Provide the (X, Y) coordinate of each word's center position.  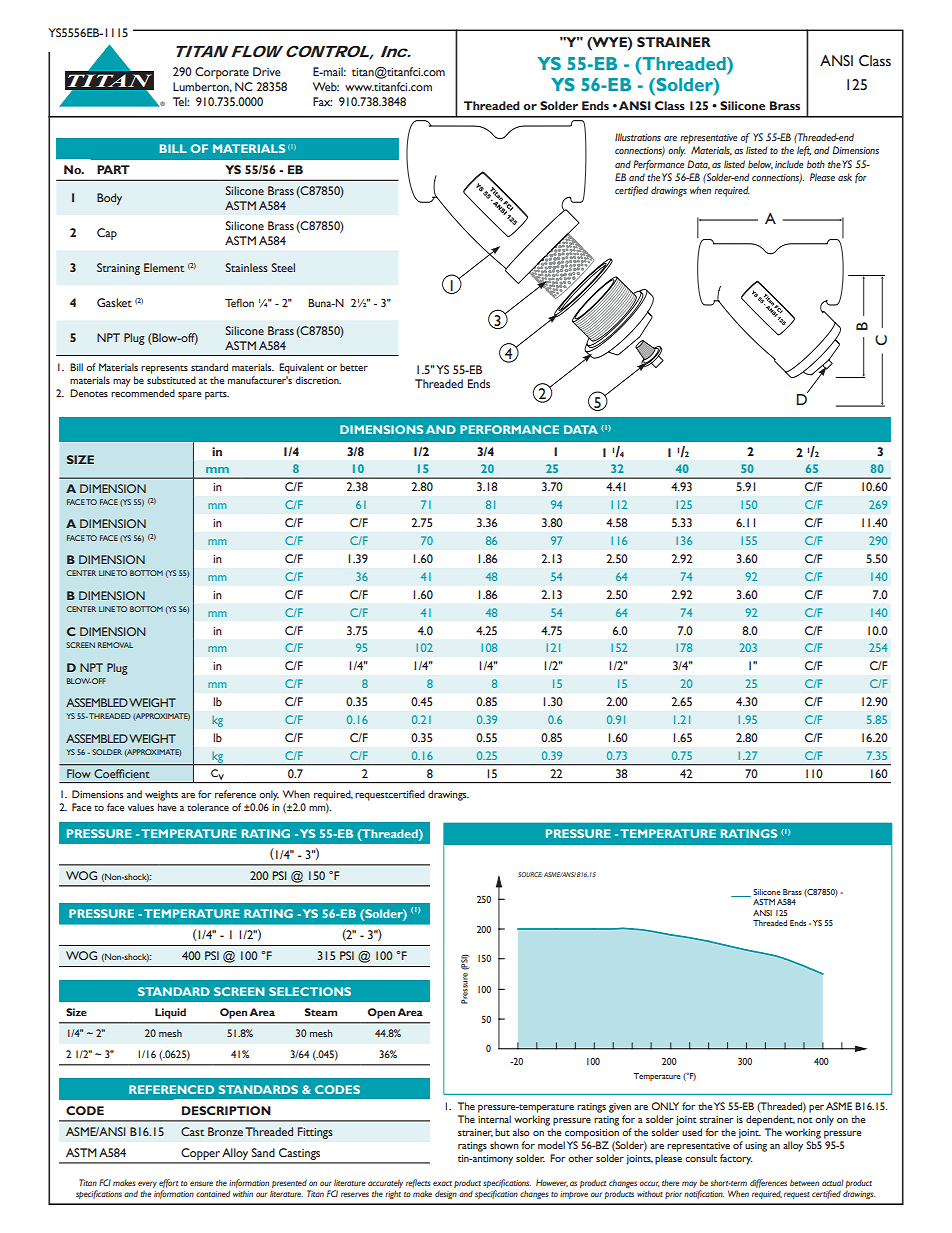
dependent (770, 1120)
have (167, 807)
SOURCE (530, 874)
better (354, 367)
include (789, 164)
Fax (322, 101)
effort (168, 1183)
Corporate (222, 73)
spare (189, 396)
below (760, 165)
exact (442, 1183)
